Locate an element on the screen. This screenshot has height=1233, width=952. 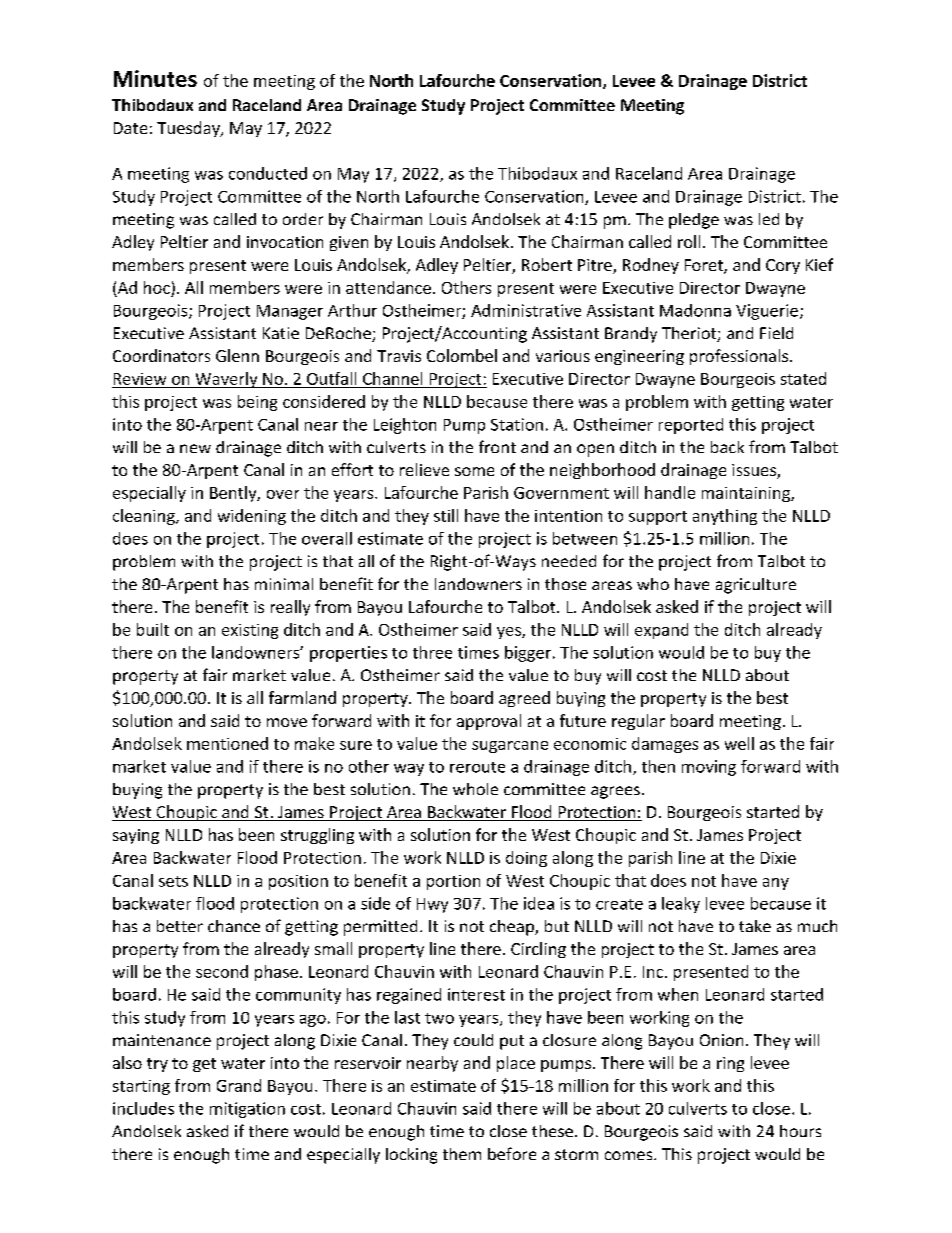
pledge is located at coordinates (694, 221).
